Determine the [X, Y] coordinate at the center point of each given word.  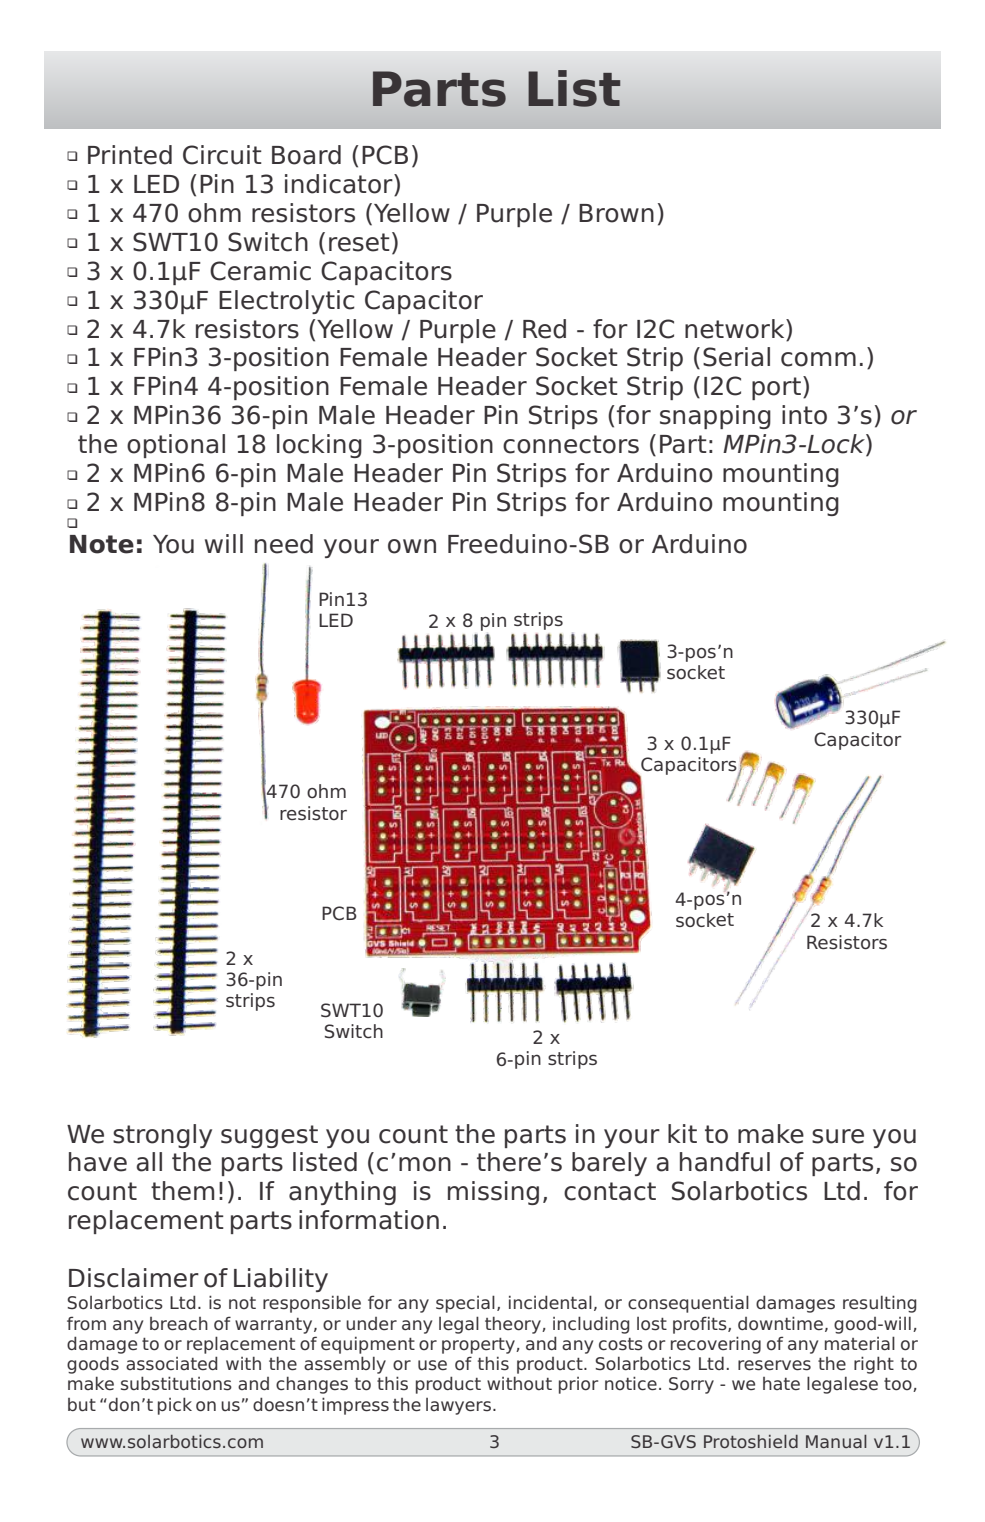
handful [725, 1162]
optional [176, 446]
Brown [616, 213]
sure [838, 1136]
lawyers [458, 1406]
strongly [162, 1136]
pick [175, 1406]
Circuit [222, 155]
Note [102, 544]
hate [781, 1384]
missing [493, 1193]
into [804, 415]
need [284, 544]
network [736, 329]
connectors [571, 444]
